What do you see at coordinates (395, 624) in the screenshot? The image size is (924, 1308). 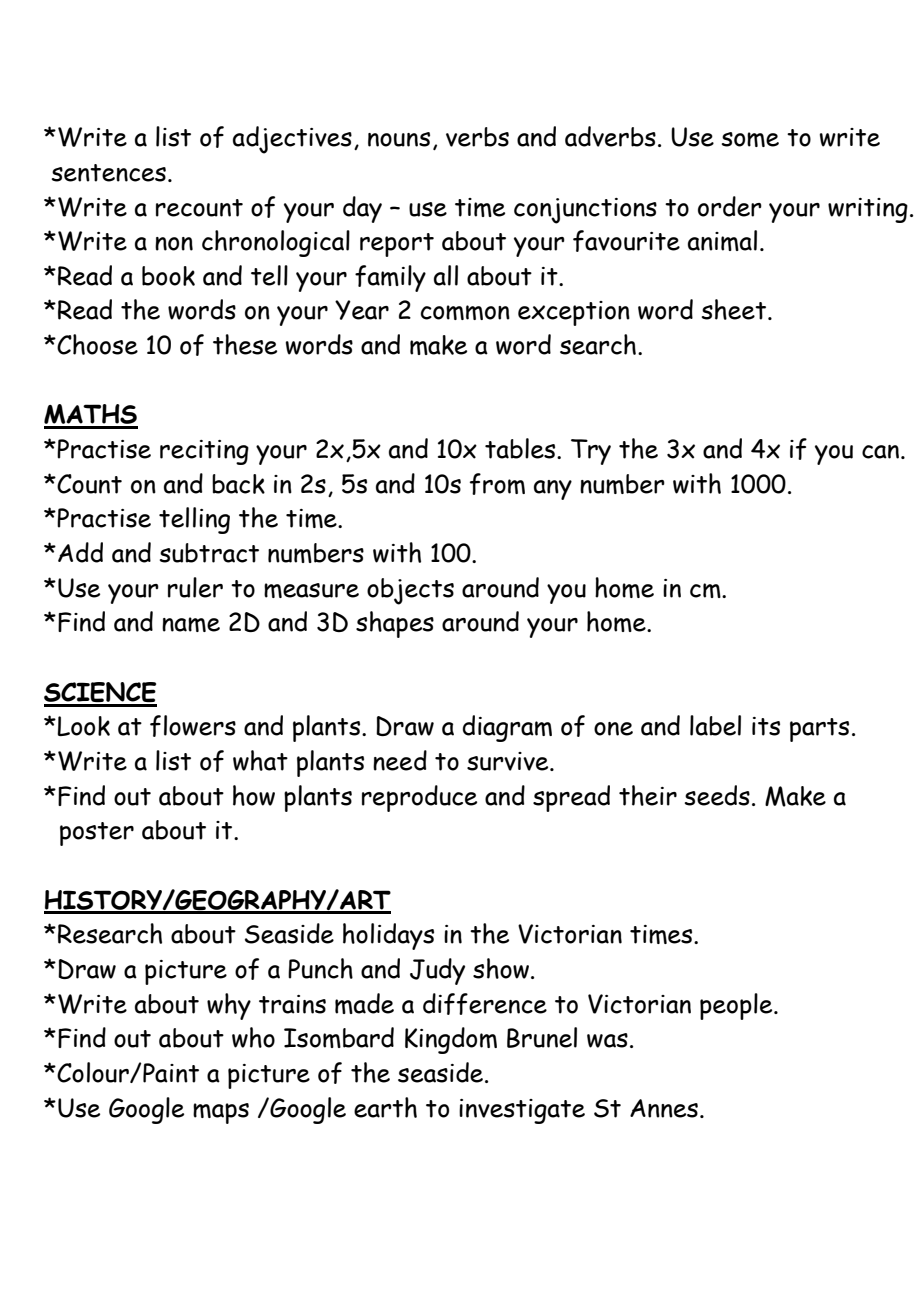 I see `shapes` at bounding box center [395, 624].
